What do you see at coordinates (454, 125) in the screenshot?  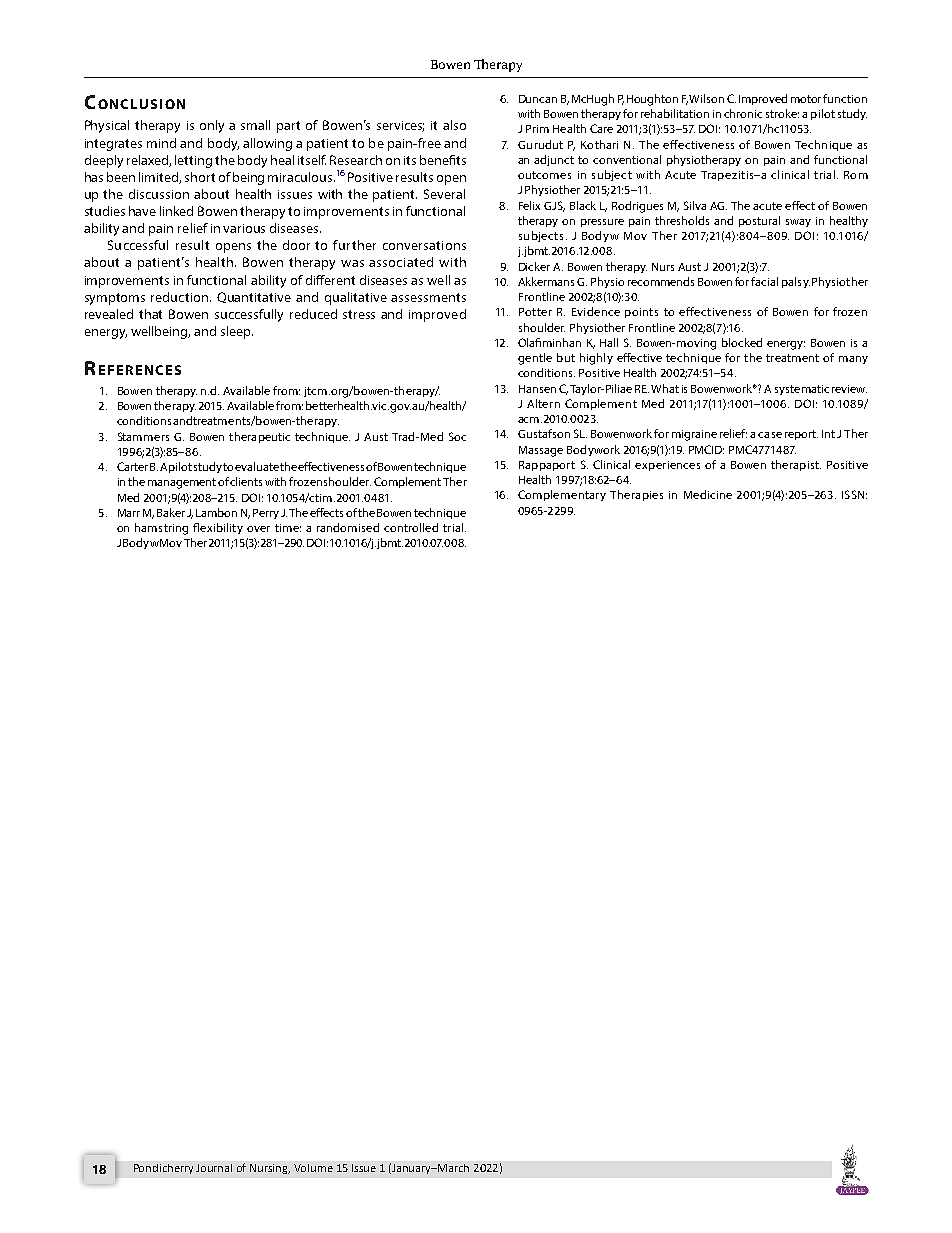 I see `also` at bounding box center [454, 125].
